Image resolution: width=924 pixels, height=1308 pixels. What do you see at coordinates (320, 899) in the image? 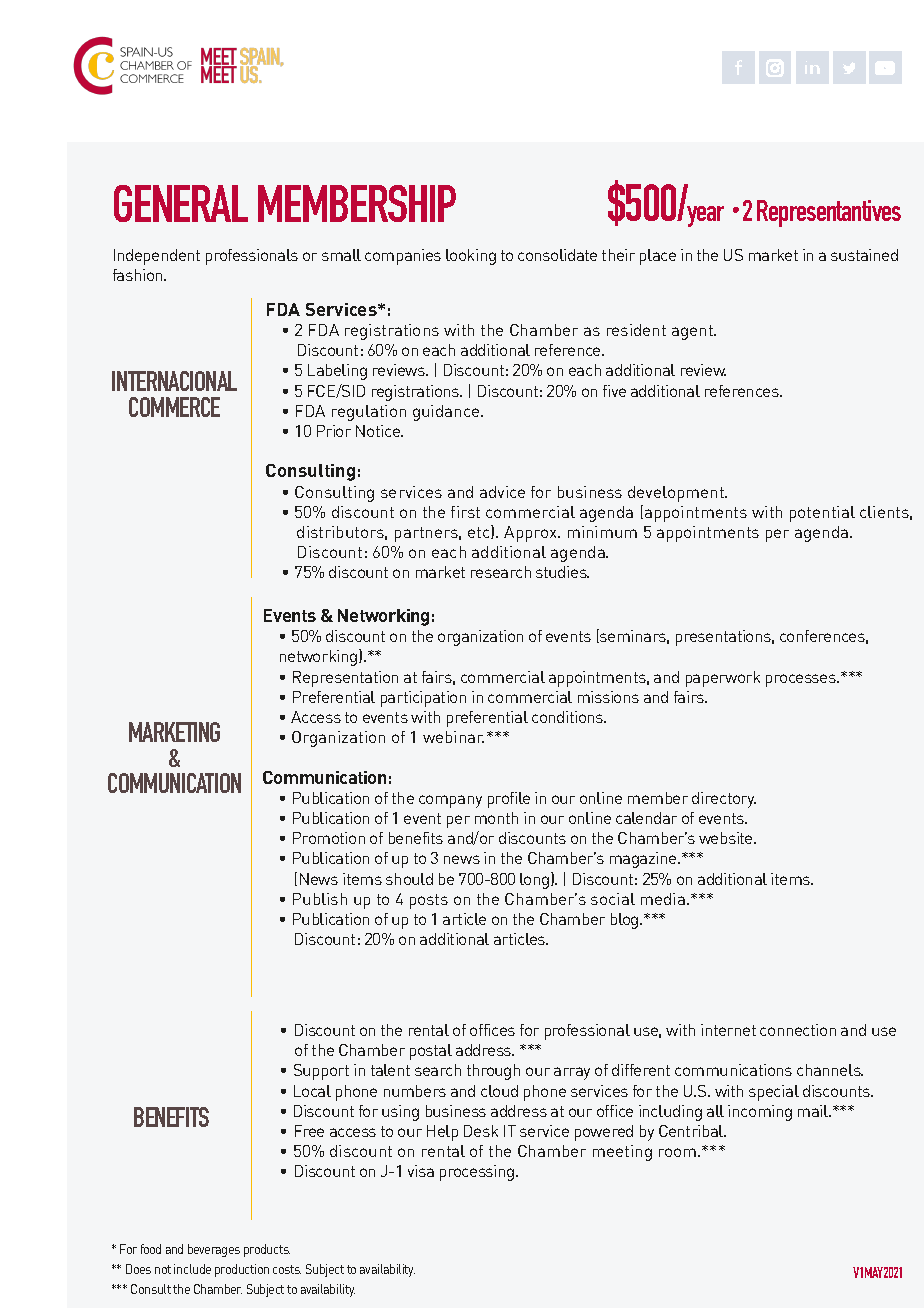
I see `Publish` at bounding box center [320, 899].
